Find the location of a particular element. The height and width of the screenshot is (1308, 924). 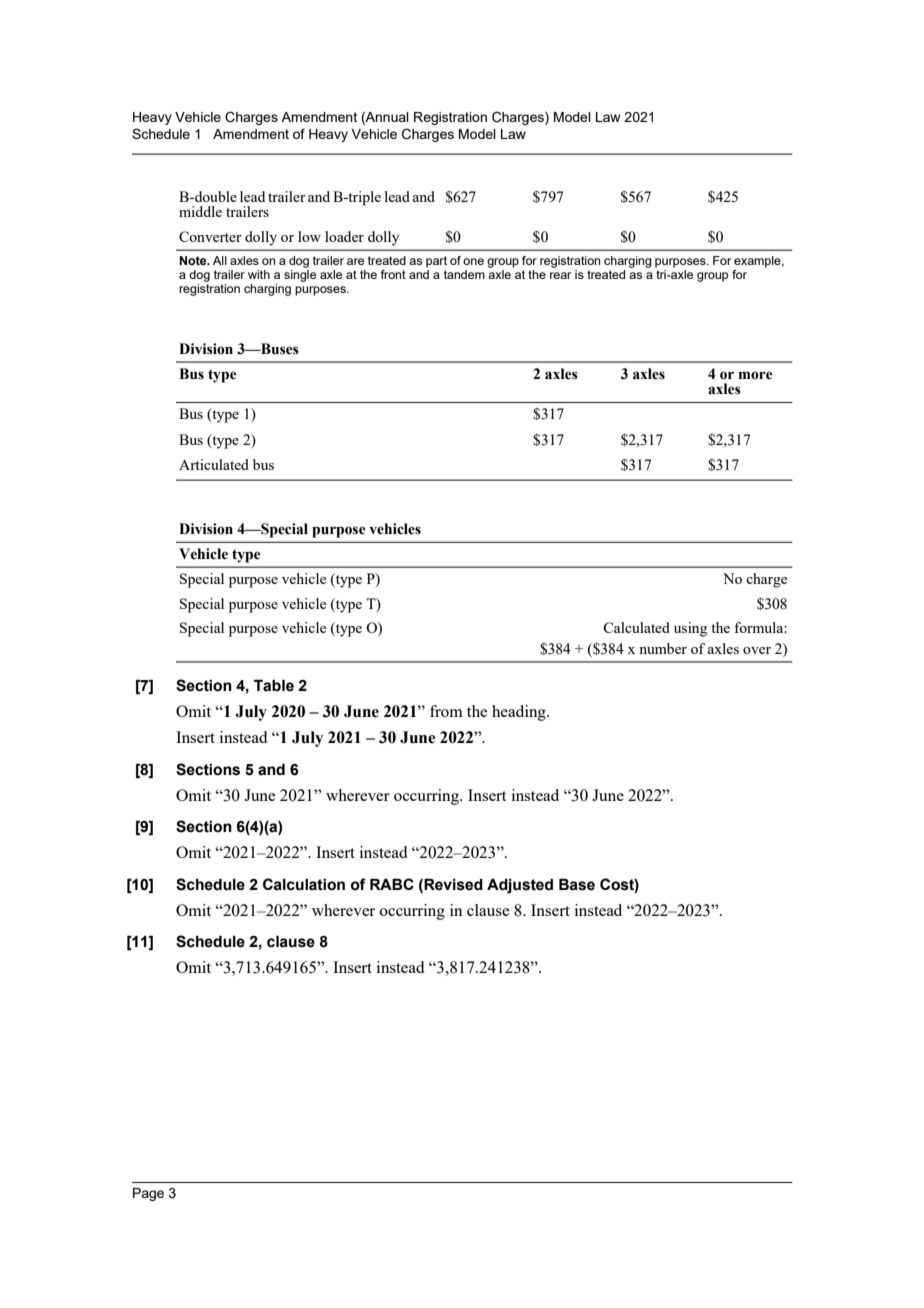

Articulated is located at coordinates (214, 464).
